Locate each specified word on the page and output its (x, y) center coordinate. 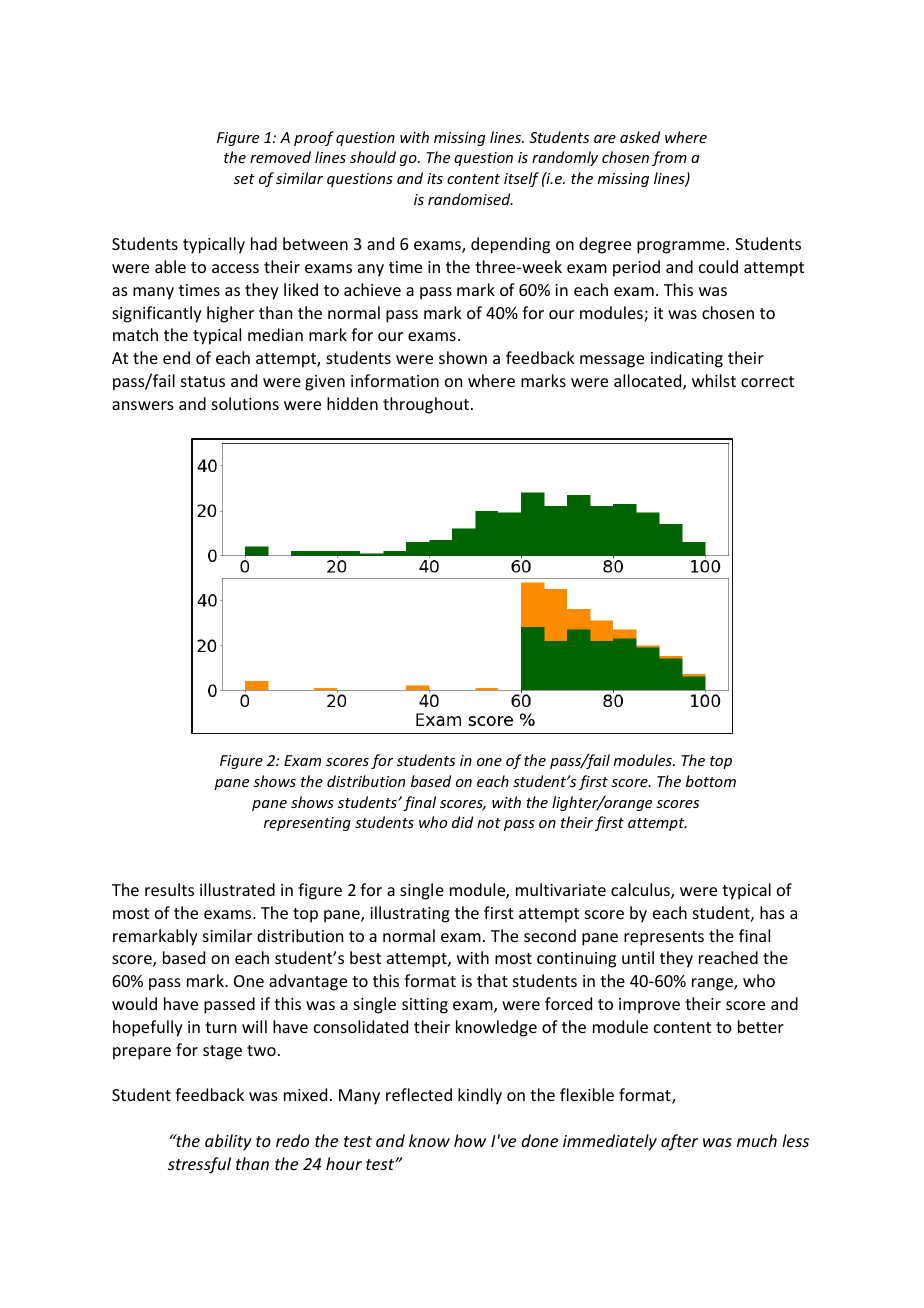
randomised (470, 199)
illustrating (410, 914)
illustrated (237, 889)
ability (228, 1142)
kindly (480, 1096)
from (669, 158)
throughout (426, 405)
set (244, 179)
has (772, 912)
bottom (711, 781)
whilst (714, 380)
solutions (245, 403)
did (462, 822)
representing (307, 824)
